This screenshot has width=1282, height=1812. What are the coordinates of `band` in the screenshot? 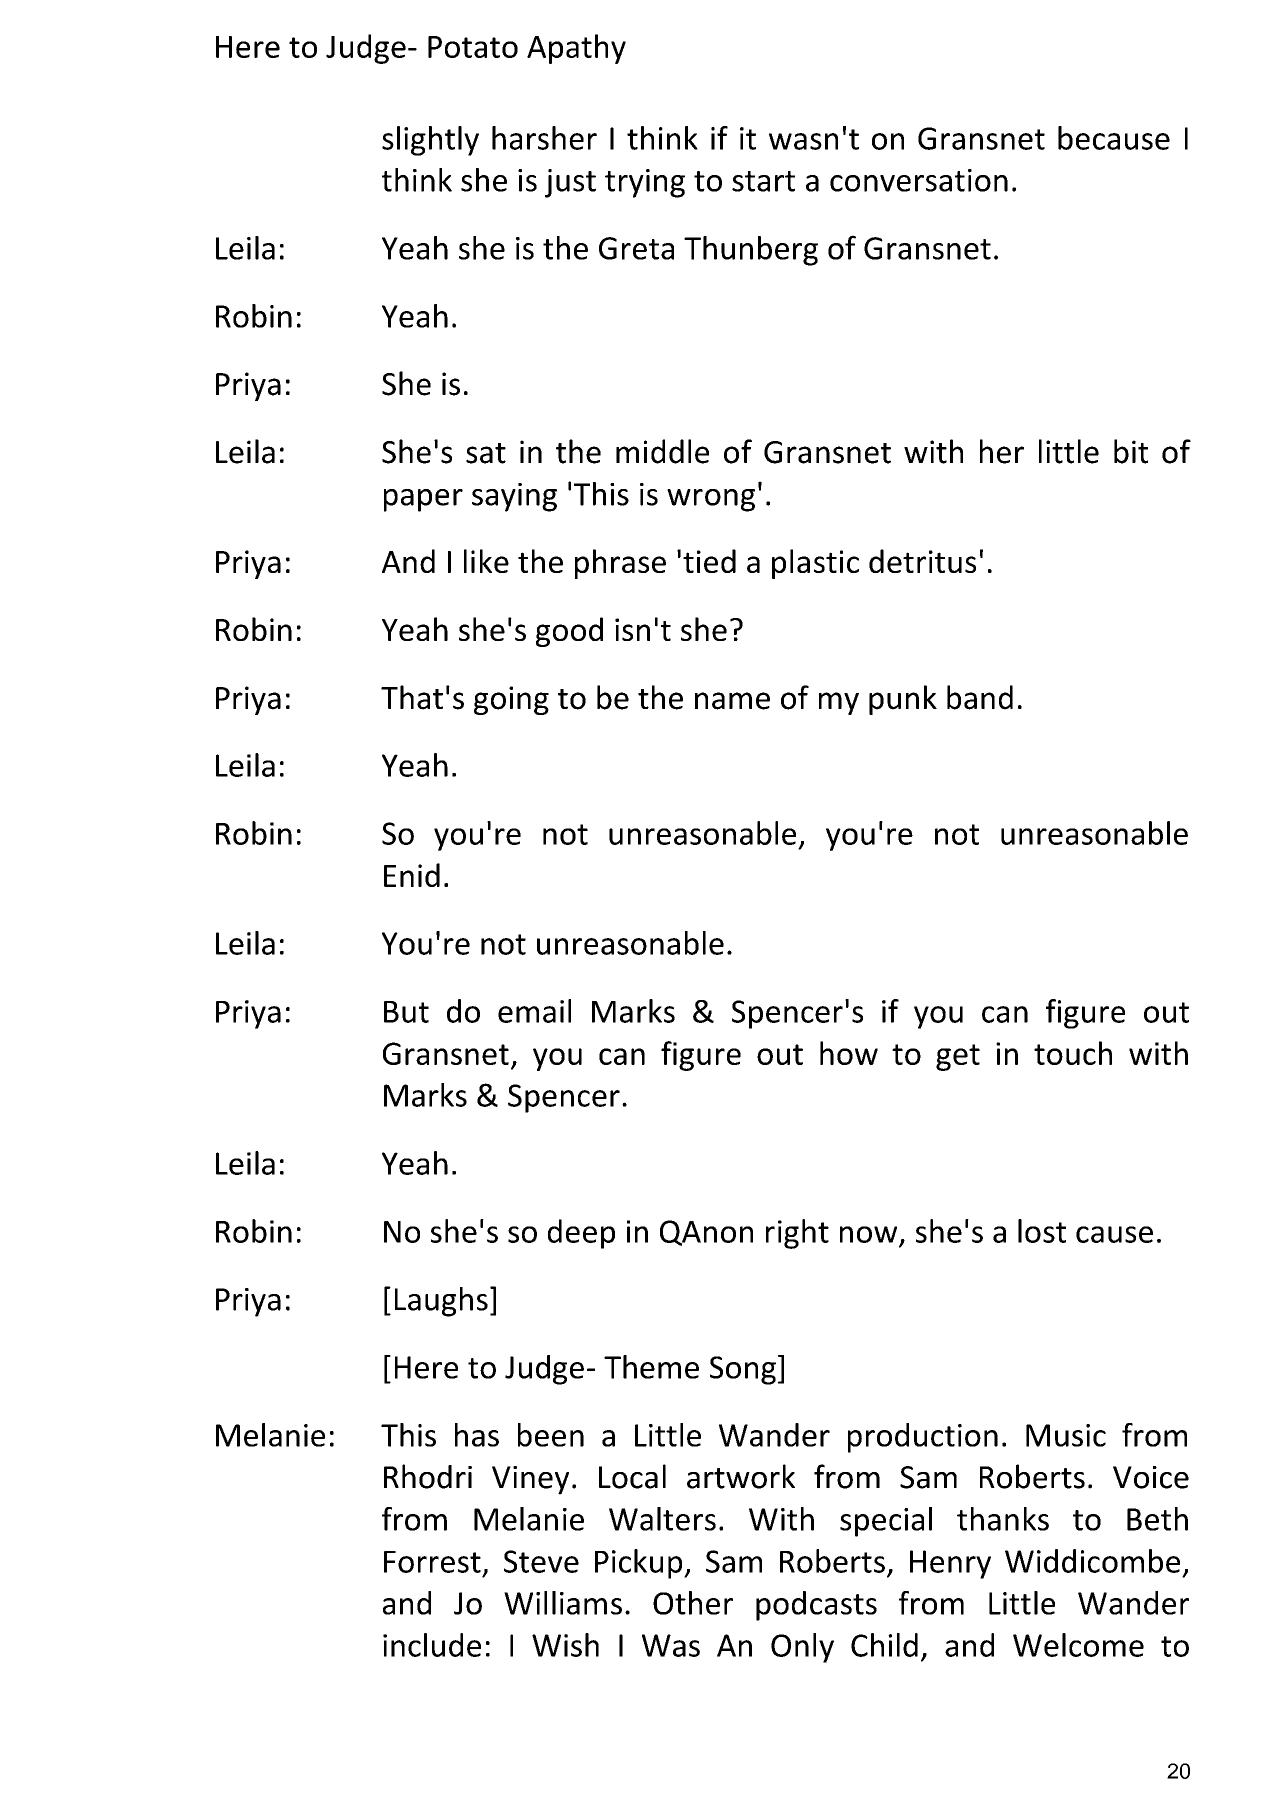 It's located at (980, 697).
